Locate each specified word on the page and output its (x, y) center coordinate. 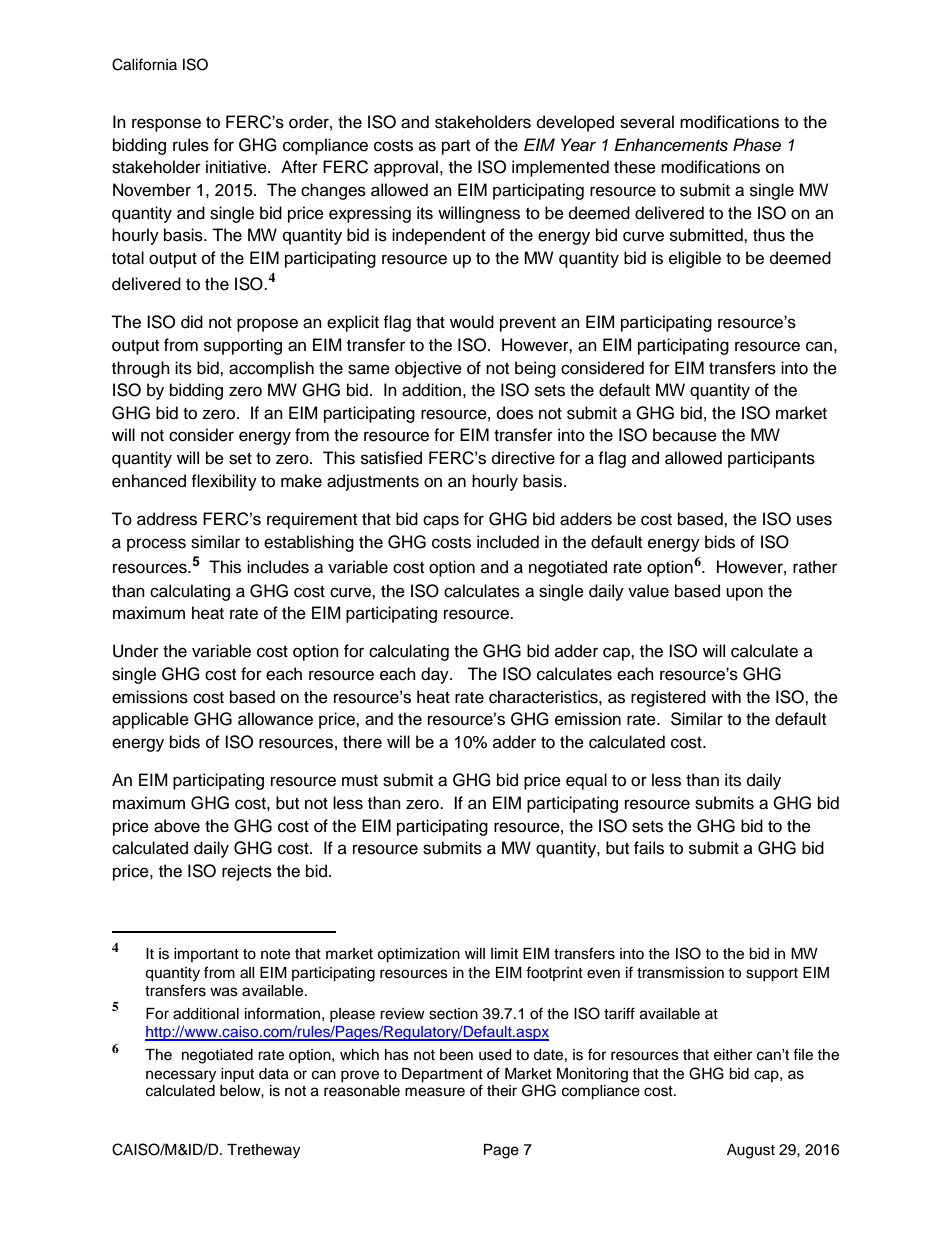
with (726, 696)
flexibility (224, 482)
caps (441, 522)
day (436, 675)
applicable (150, 720)
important (206, 955)
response (166, 125)
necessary (181, 1076)
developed (575, 123)
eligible (695, 259)
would (472, 322)
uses (814, 520)
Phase (757, 145)
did (192, 322)
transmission (680, 973)
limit (504, 953)
